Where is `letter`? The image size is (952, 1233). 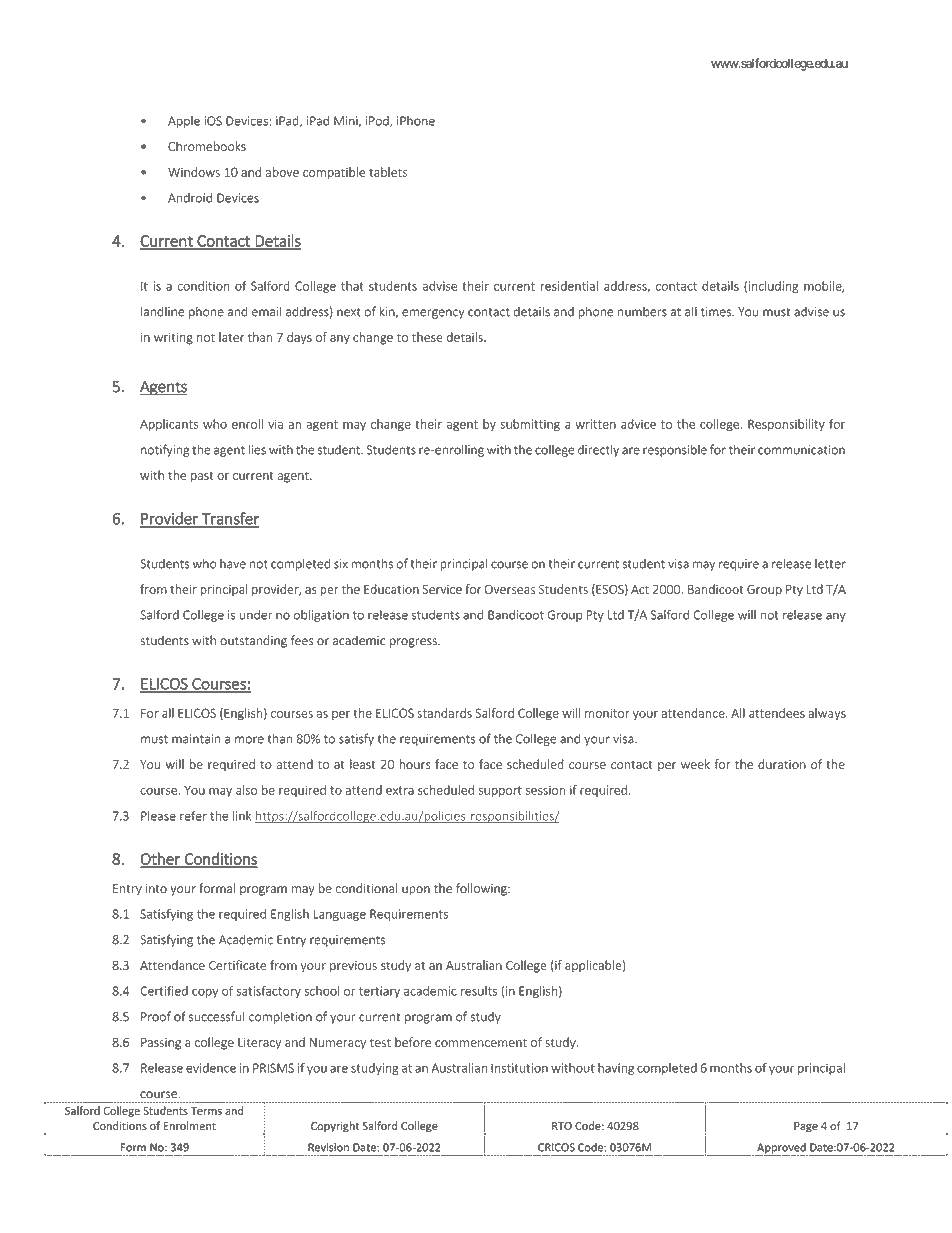 letter is located at coordinates (830, 564).
